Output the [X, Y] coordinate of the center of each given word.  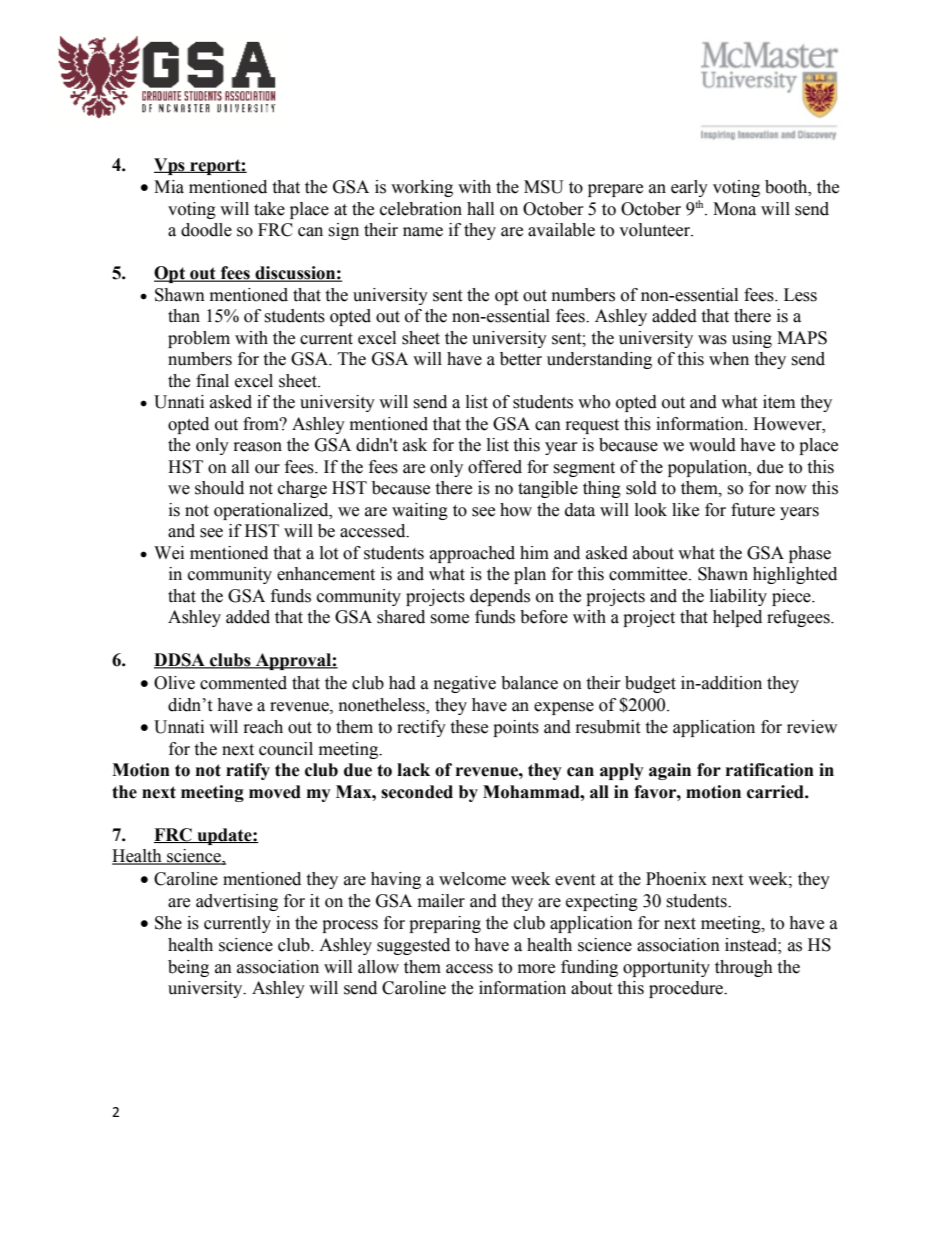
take [269, 209]
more [536, 969]
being [188, 968]
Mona [734, 209]
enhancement [326, 574]
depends [500, 597]
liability [738, 597]
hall [480, 209]
